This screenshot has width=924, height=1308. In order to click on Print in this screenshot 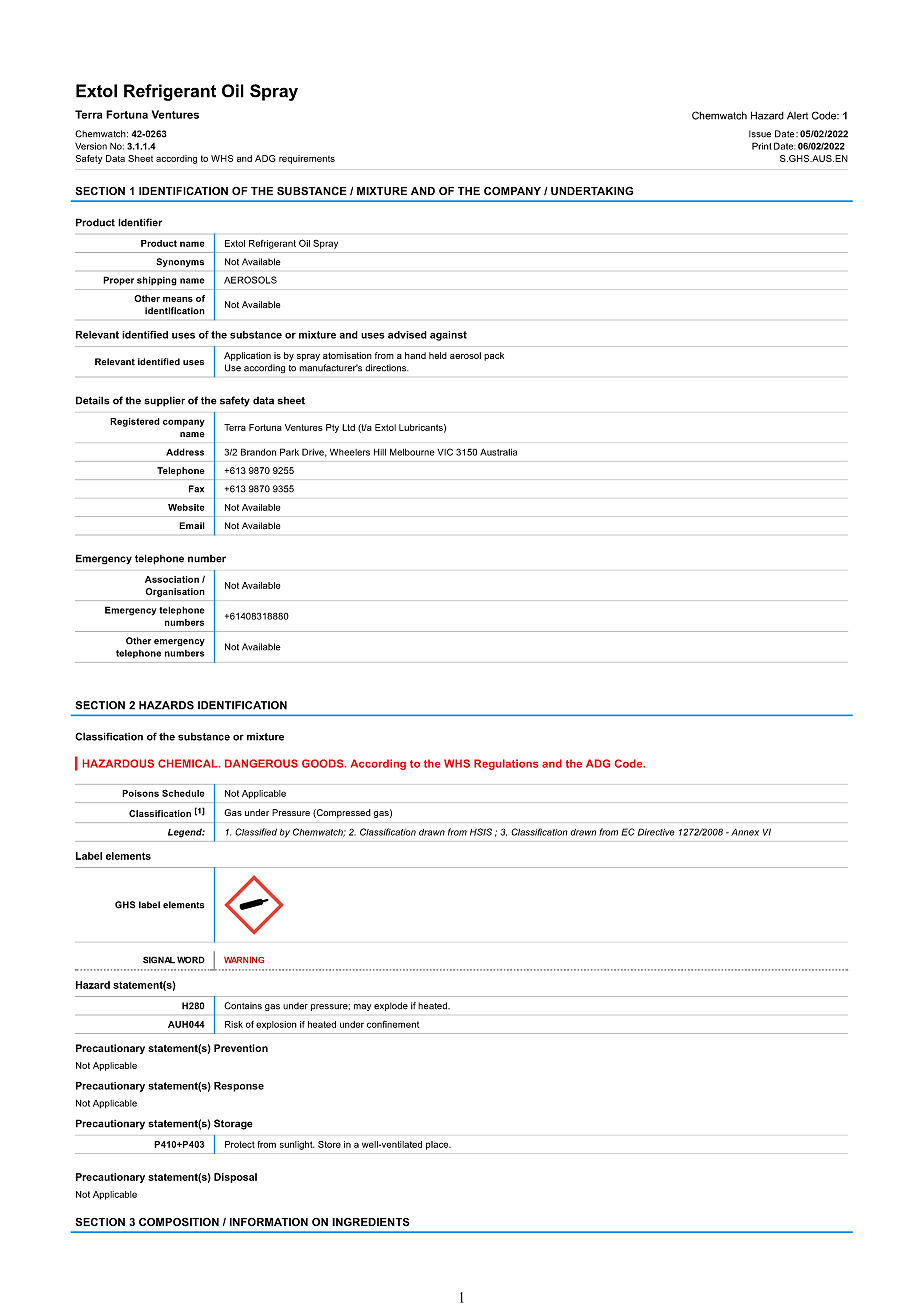, I will do `click(762, 146)`.
